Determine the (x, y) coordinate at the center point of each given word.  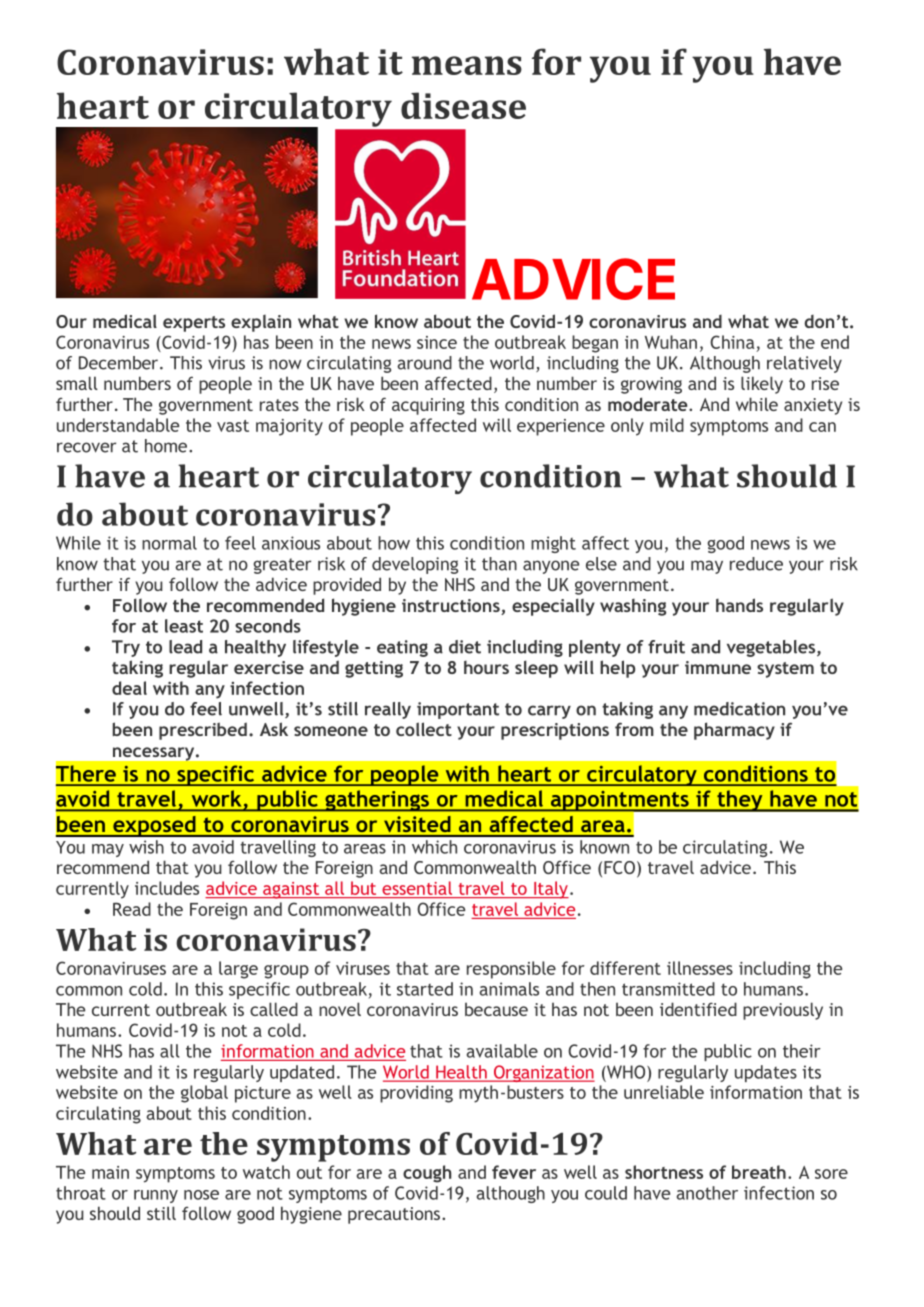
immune (718, 667)
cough (427, 1174)
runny (156, 1196)
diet (465, 647)
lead (185, 647)
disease (463, 105)
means (467, 65)
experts (194, 324)
